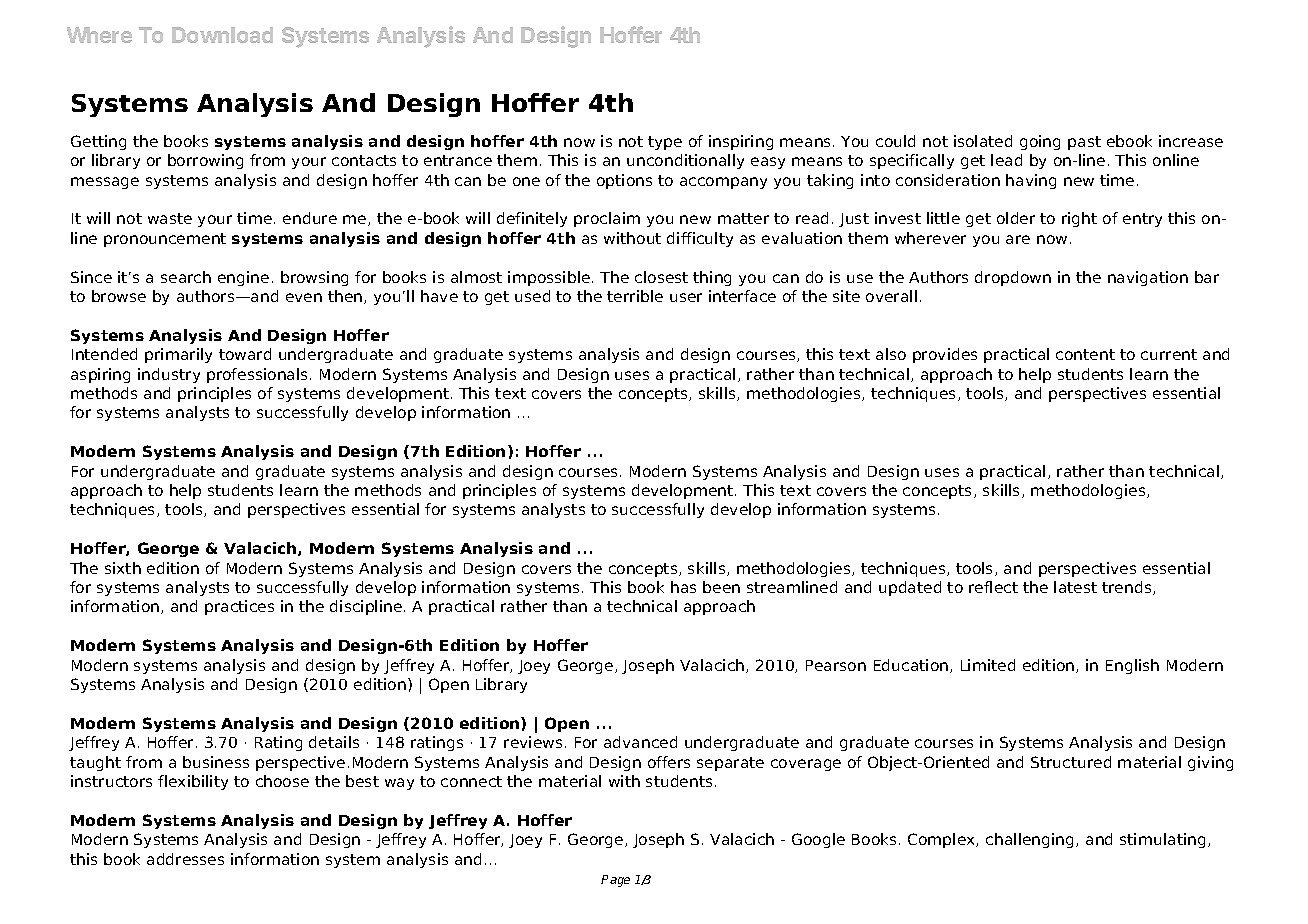  I want to click on past, so click(1084, 143).
